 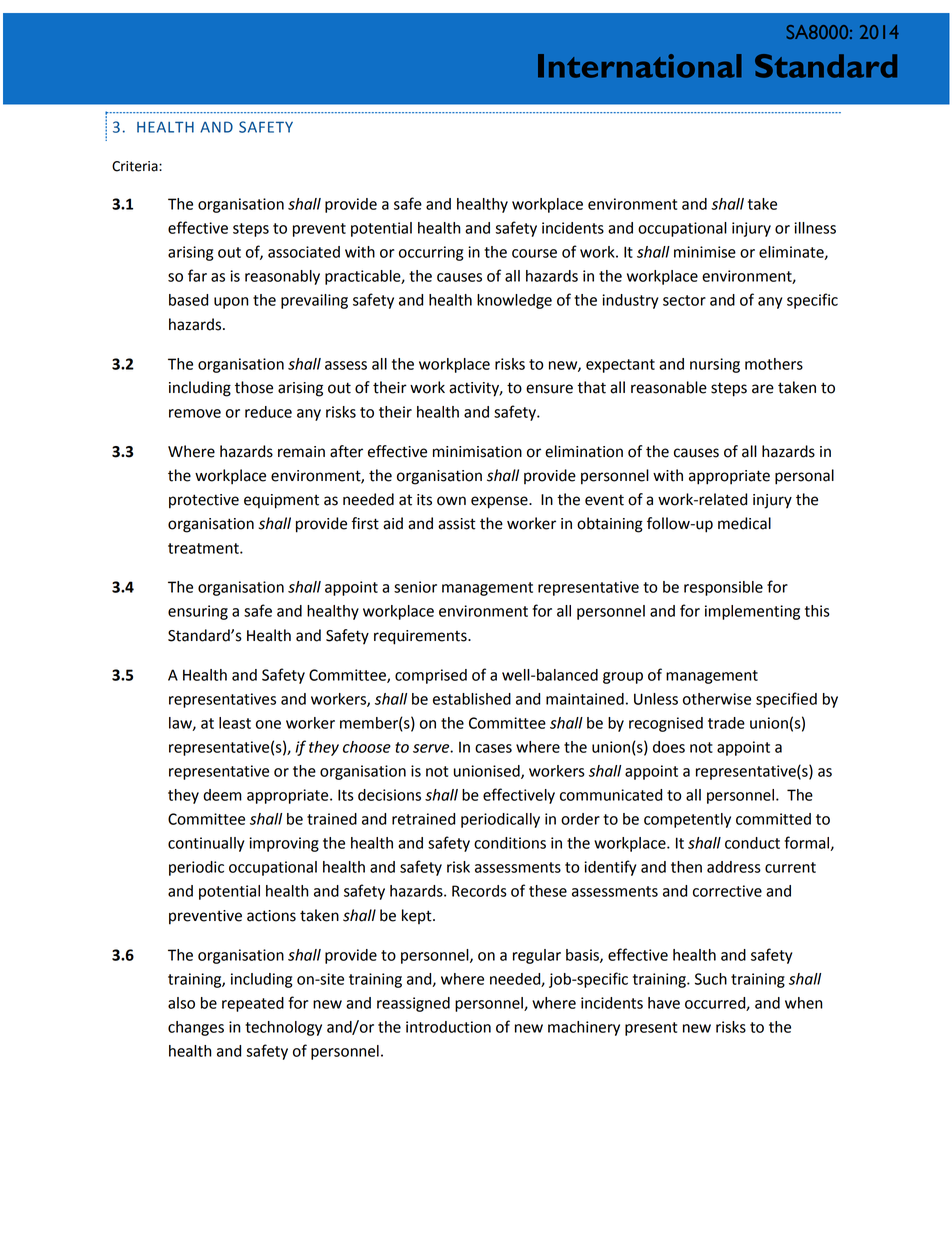 I want to click on sector, so click(x=684, y=300).
